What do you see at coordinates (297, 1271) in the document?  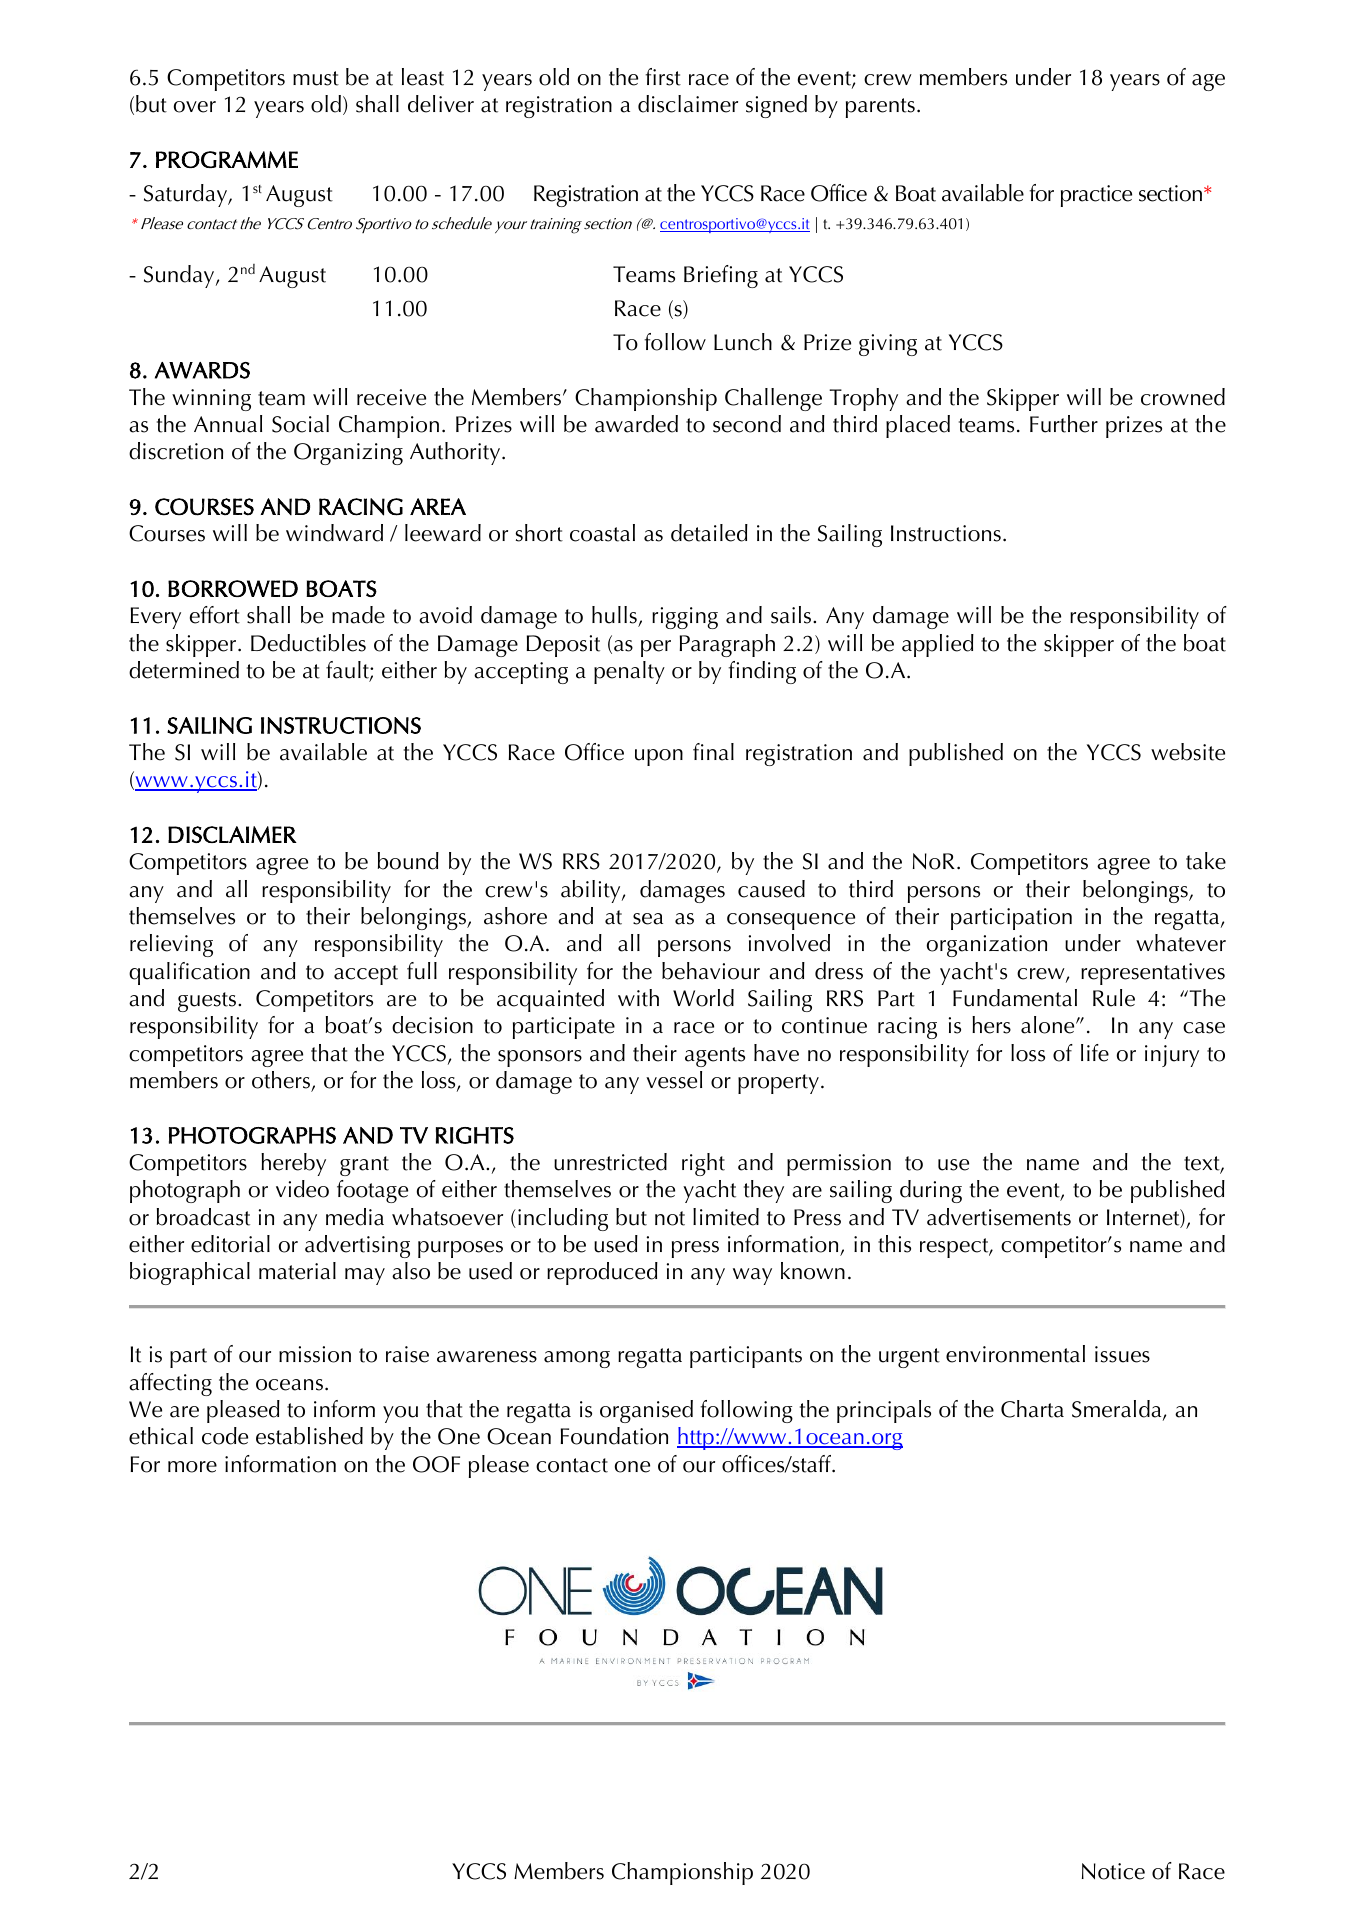 I see `material` at bounding box center [297, 1271].
